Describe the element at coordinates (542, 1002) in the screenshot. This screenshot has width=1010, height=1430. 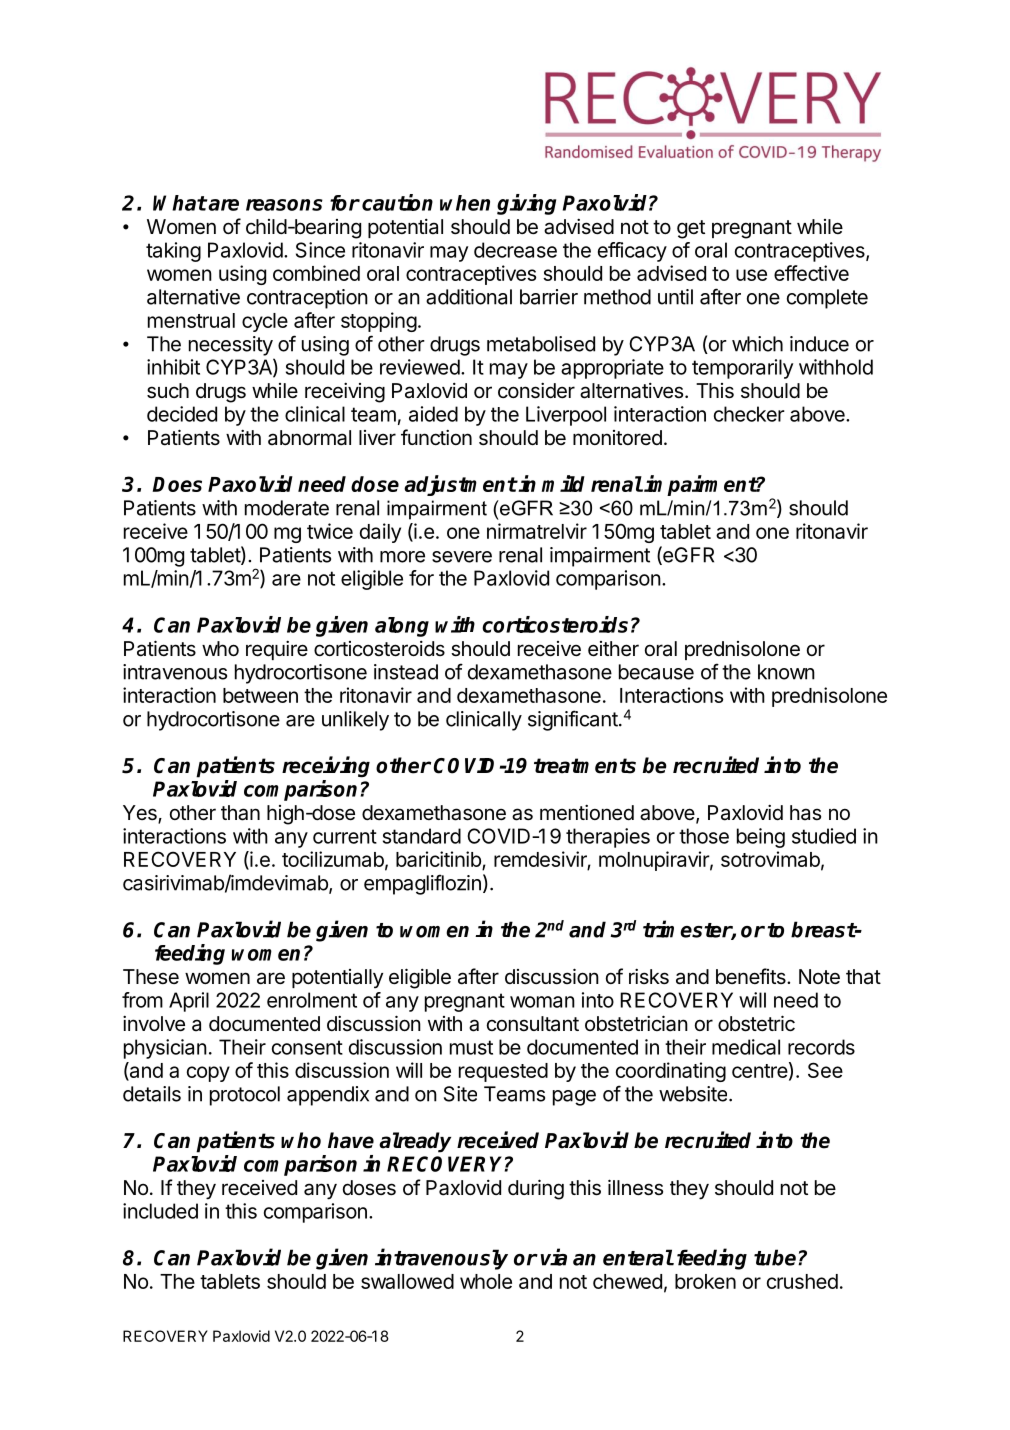
I see `woman` at that location.
